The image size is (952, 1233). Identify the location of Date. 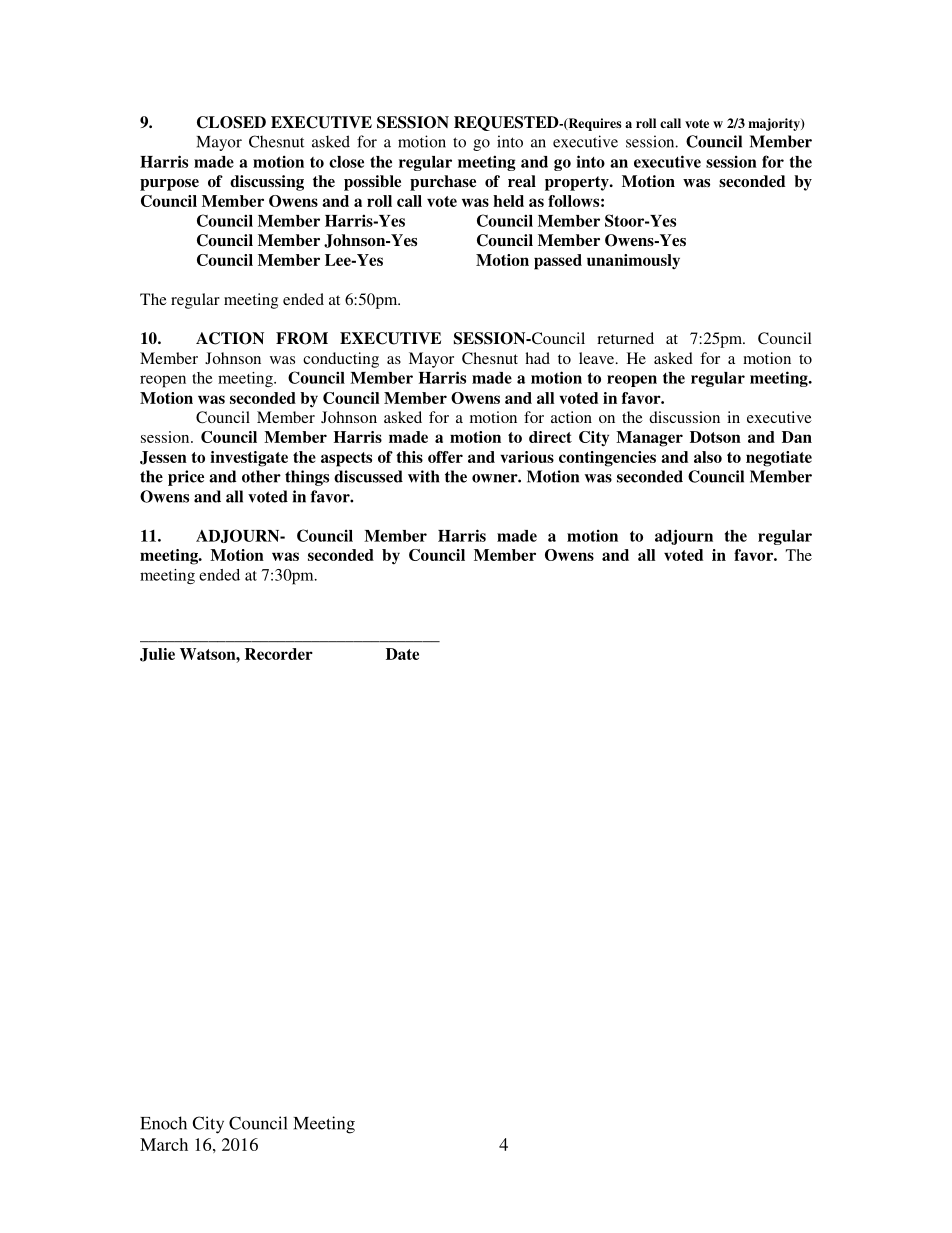
(402, 654).
